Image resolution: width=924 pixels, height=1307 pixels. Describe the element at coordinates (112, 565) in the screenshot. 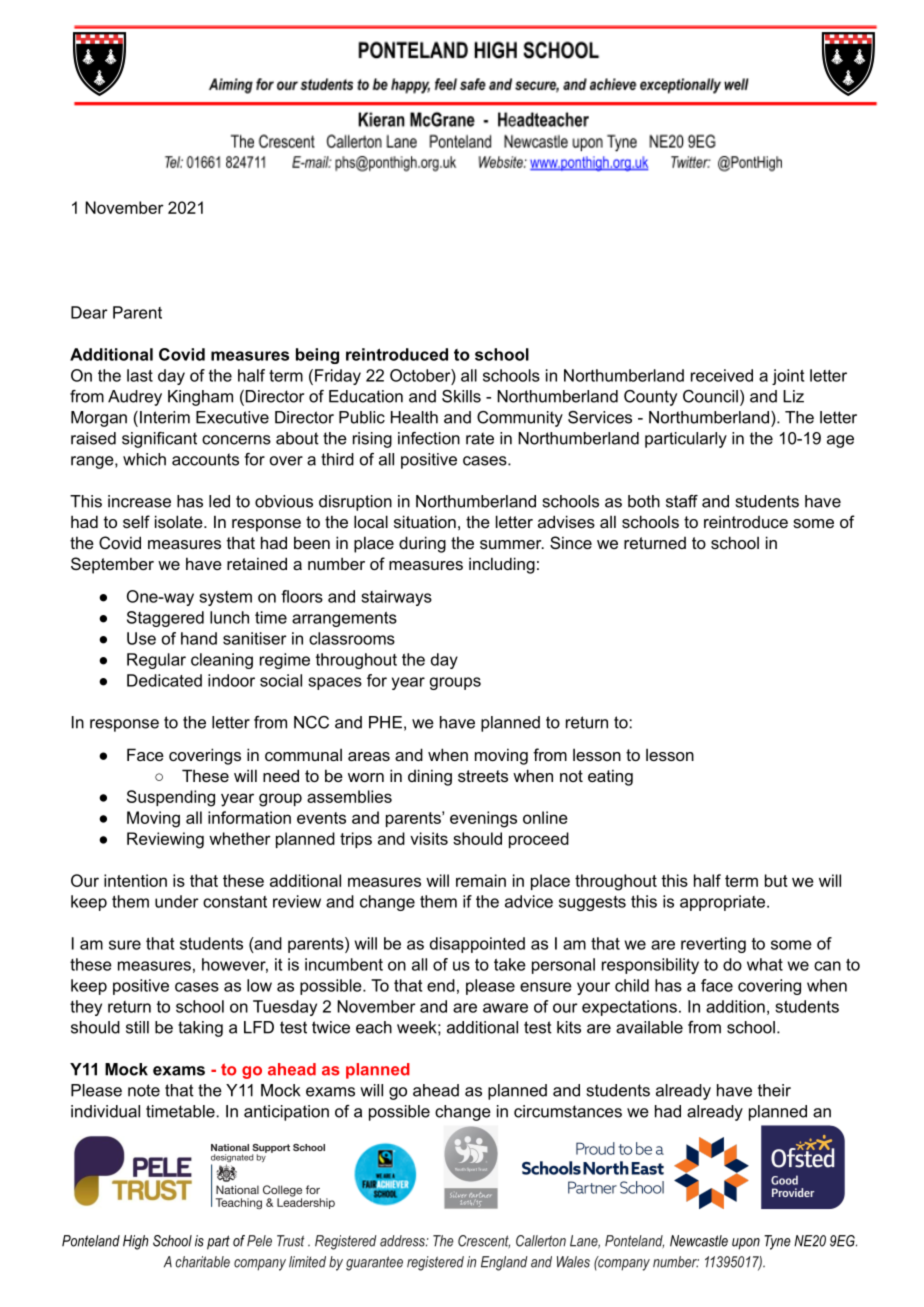

I see `September` at that location.
